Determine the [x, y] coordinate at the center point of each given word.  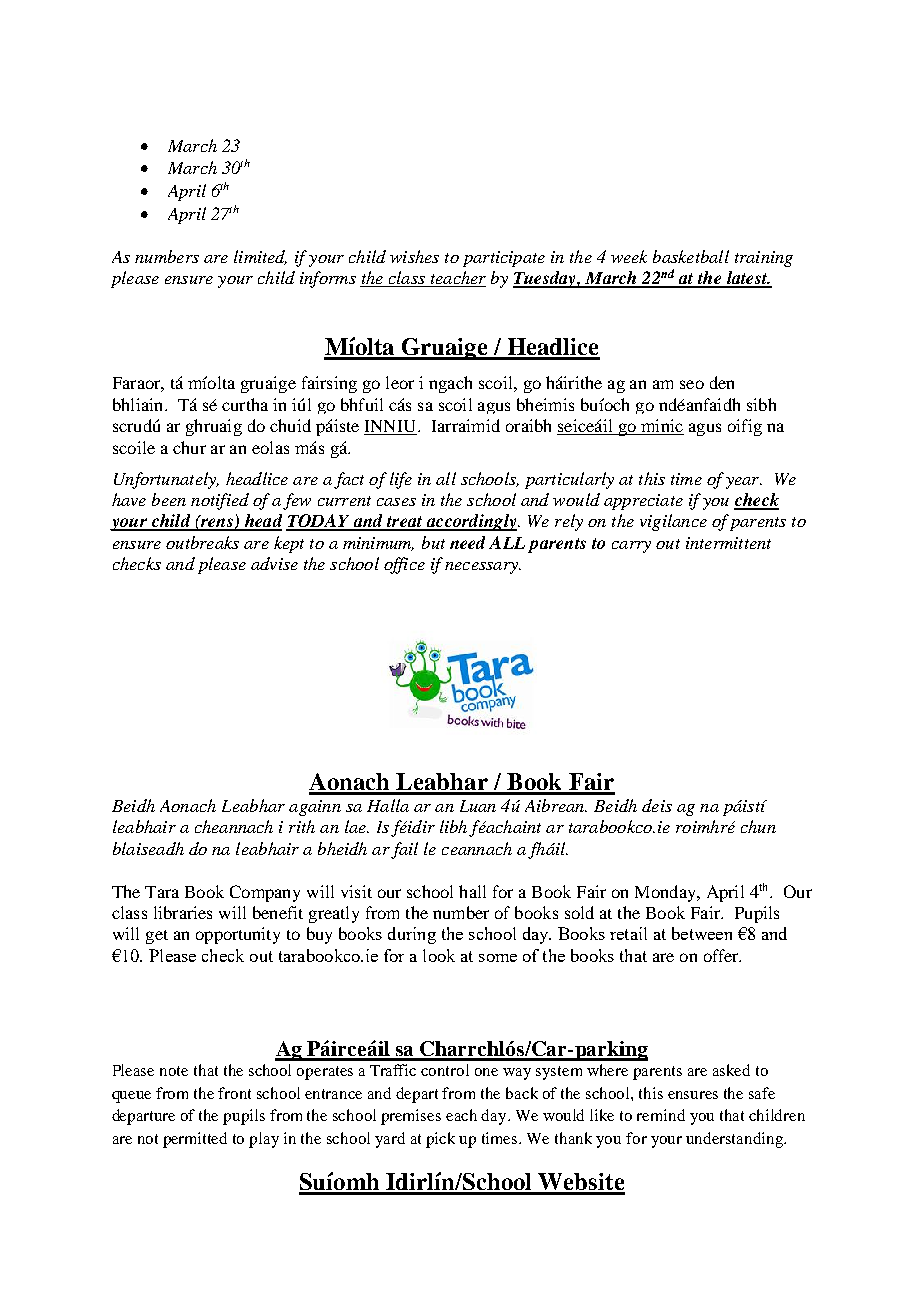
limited [260, 257]
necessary [482, 568]
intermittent [728, 543]
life [401, 480]
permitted [195, 1140]
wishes [414, 256]
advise [274, 563]
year [744, 483]
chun [758, 826]
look [439, 955]
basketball [691, 256]
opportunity [238, 935]
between [702, 933]
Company [265, 893]
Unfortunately [166, 480]
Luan [478, 806]
